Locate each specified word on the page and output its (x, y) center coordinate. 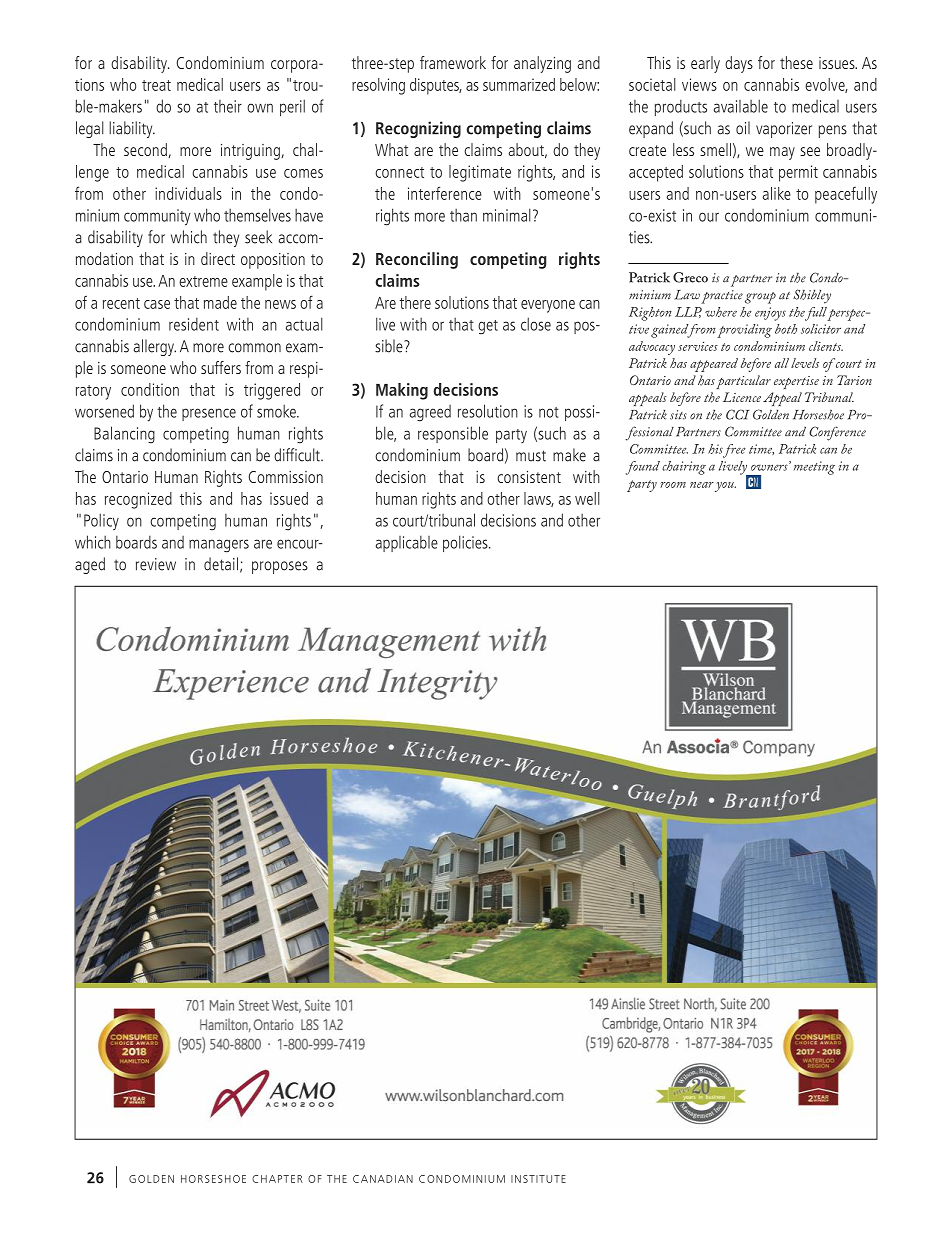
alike (776, 193)
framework (453, 62)
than (463, 215)
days (739, 64)
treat (156, 85)
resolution (488, 411)
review (156, 564)
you (725, 487)
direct (218, 258)
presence (209, 414)
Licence (742, 397)
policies (466, 543)
